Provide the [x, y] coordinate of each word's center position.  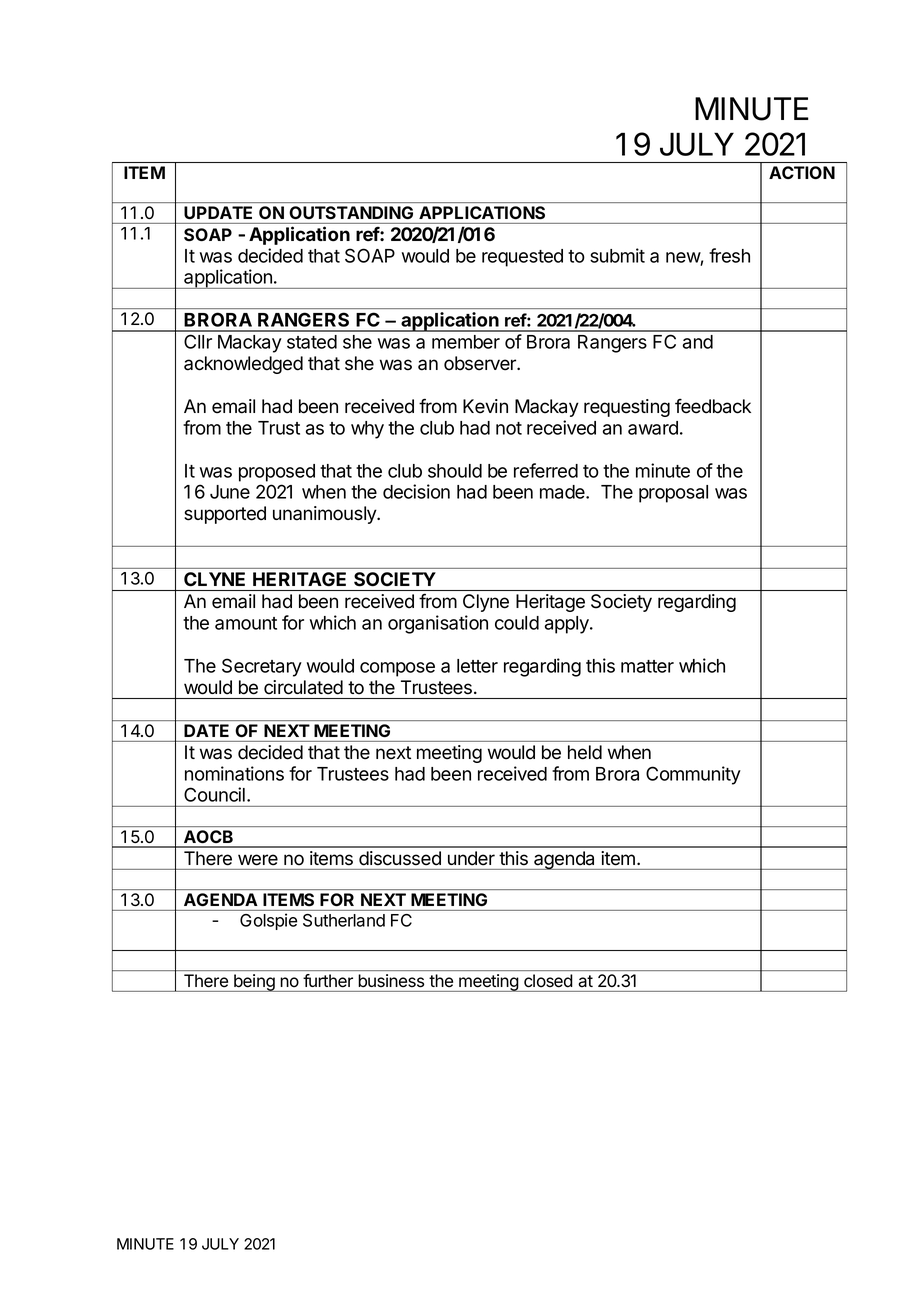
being [254, 983]
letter [477, 666]
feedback [713, 406]
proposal [673, 494]
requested [522, 258]
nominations [234, 773]
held [585, 752]
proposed [277, 473]
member [466, 342]
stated [312, 342]
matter [647, 666]
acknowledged [243, 365]
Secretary [262, 667]
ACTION [802, 172]
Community [693, 775]
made [563, 492]
